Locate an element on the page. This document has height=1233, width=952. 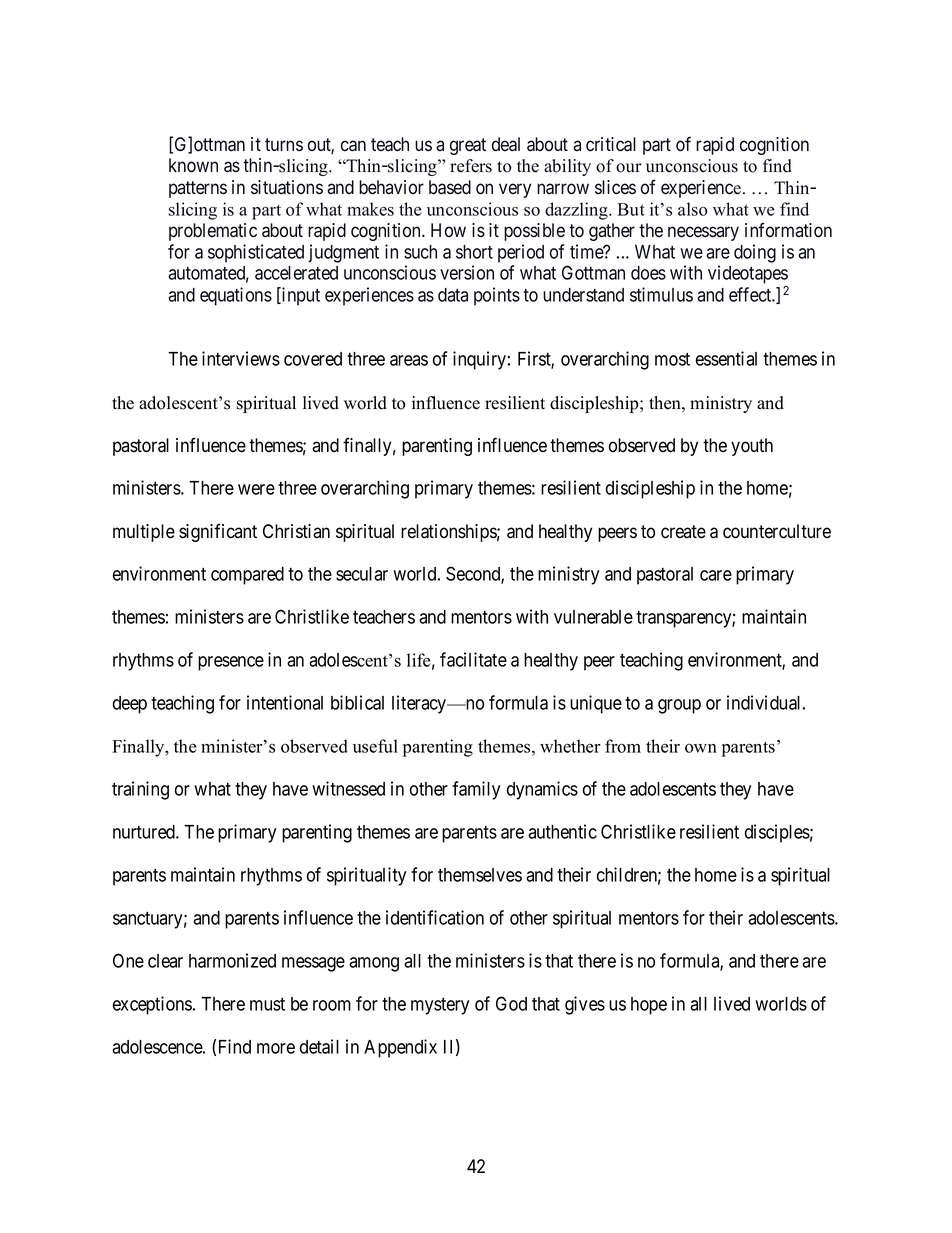
family is located at coordinates (476, 790).
